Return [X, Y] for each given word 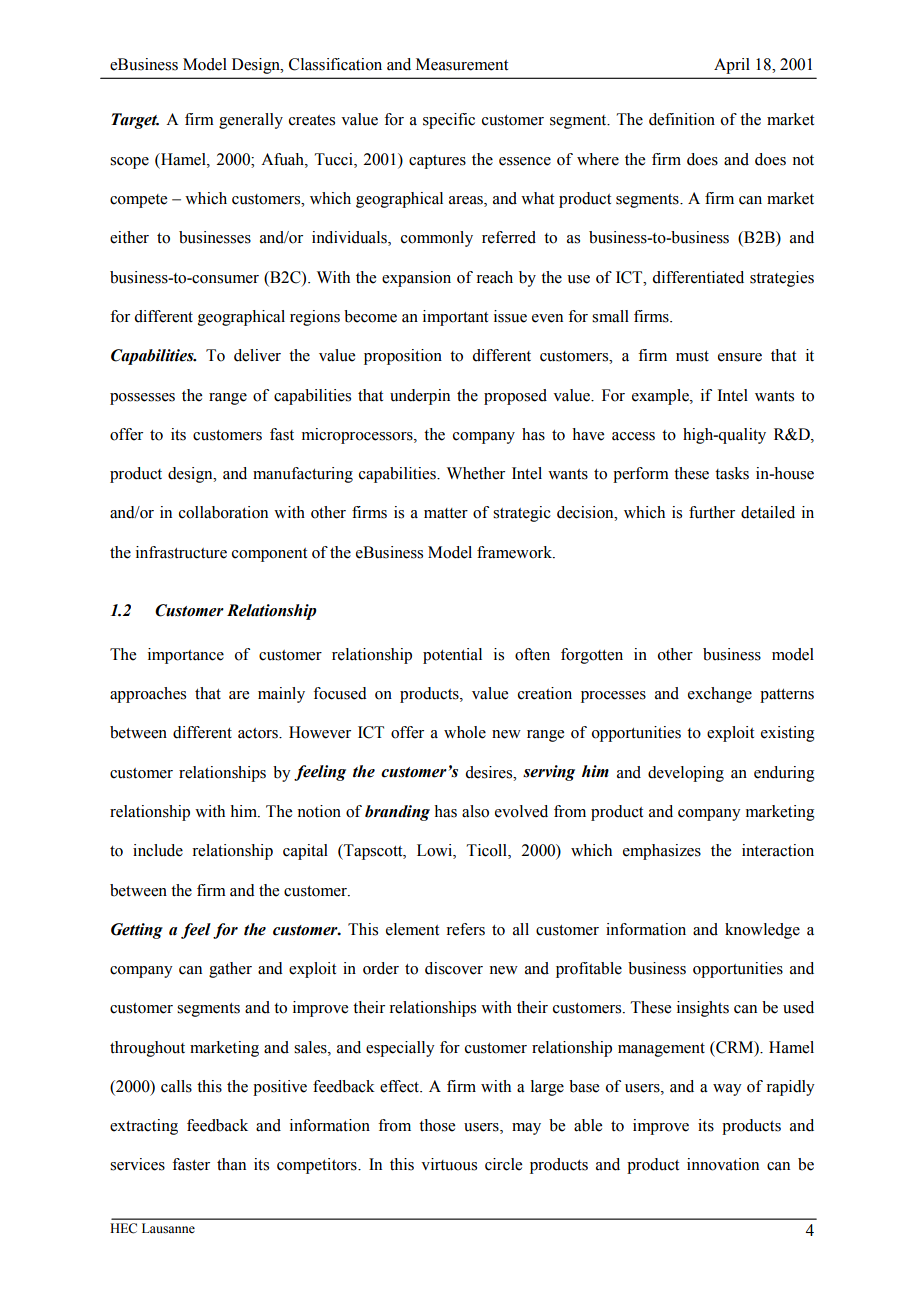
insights [703, 1009]
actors [259, 733]
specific [449, 121]
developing [686, 774]
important [455, 318]
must [692, 356]
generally [251, 121]
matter [446, 513]
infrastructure [181, 552]
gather [230, 970]
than [231, 1164]
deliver [257, 355]
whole [465, 732]
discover [454, 968]
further [712, 512]
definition [682, 119]
